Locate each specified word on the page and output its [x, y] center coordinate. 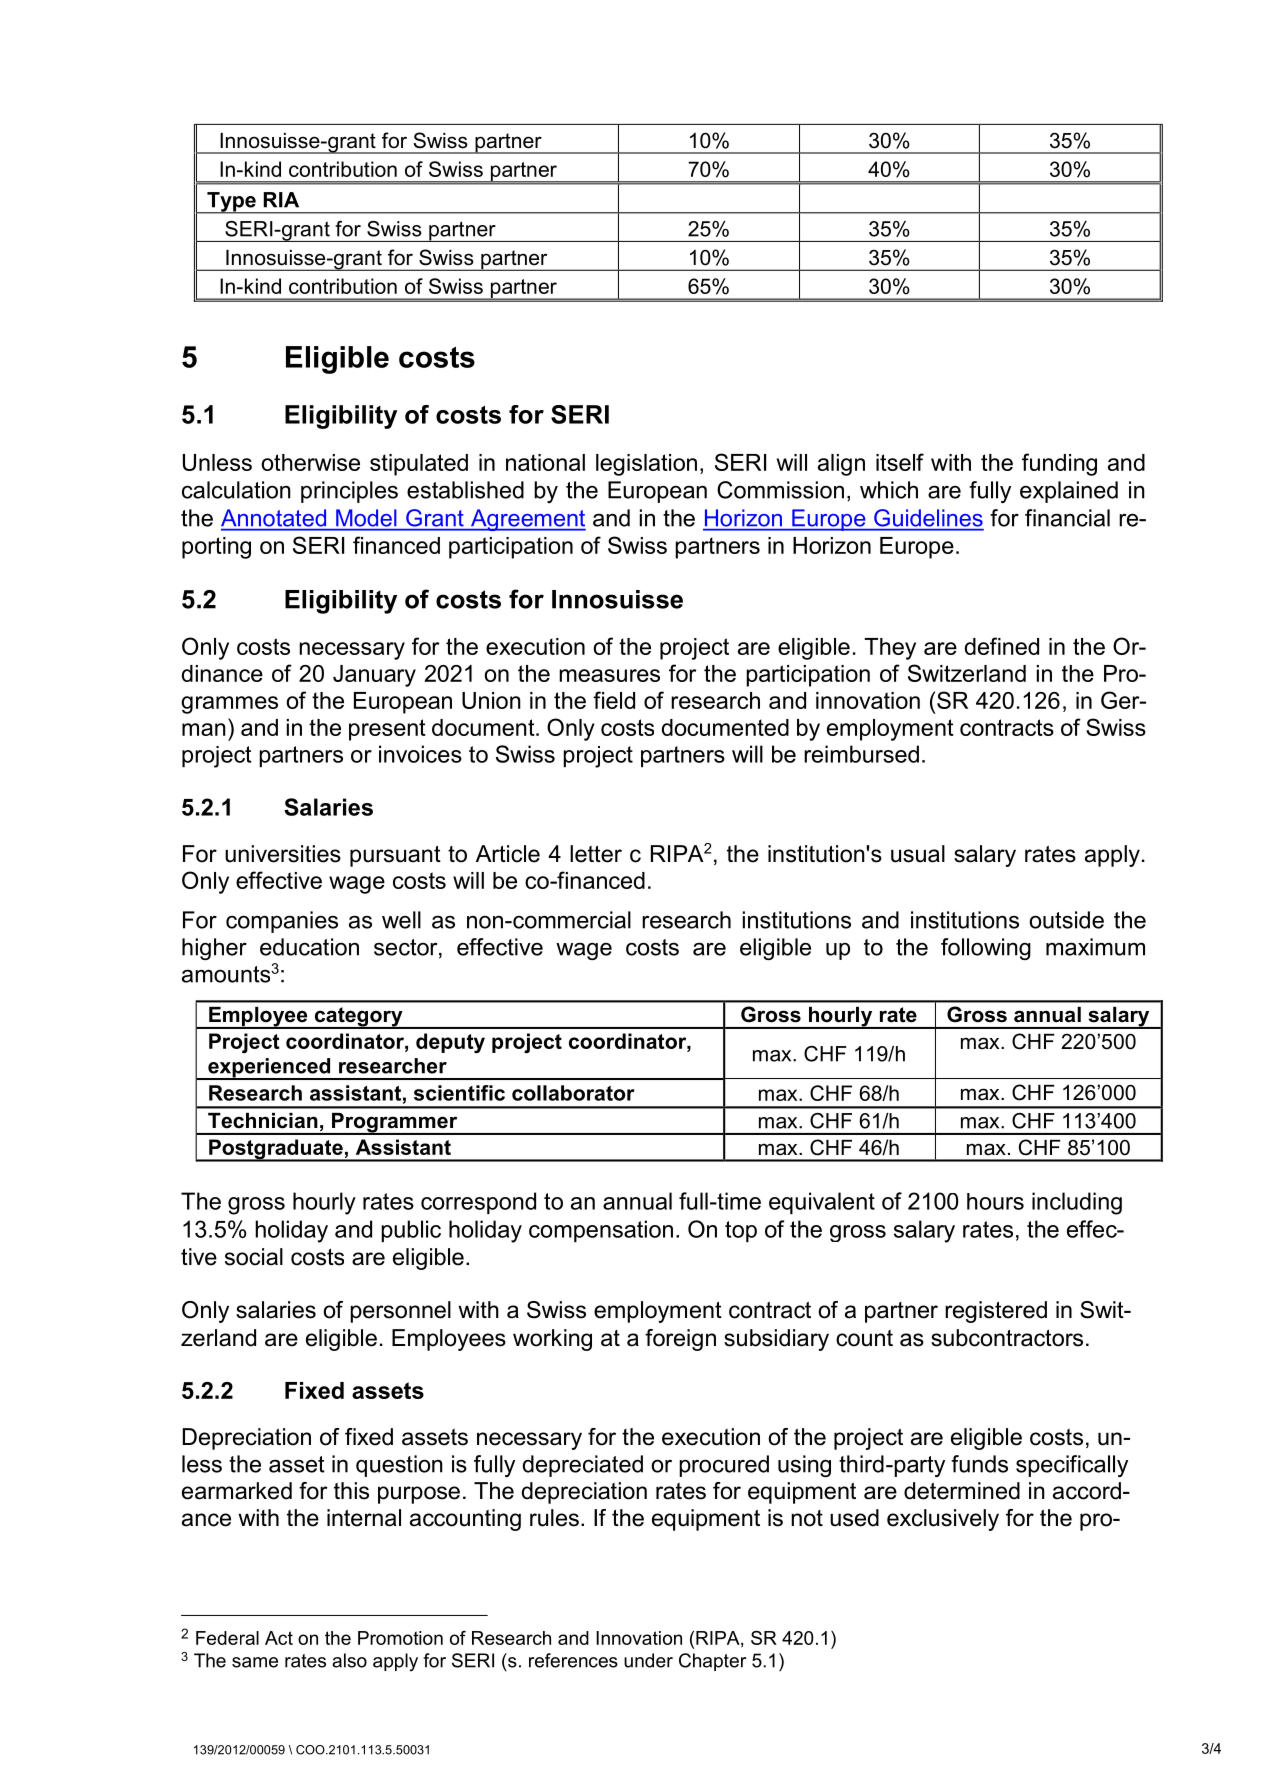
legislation [646, 465]
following [986, 949]
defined [1002, 646]
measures [609, 675]
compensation [601, 1231]
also [349, 1660]
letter [596, 854]
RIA [281, 200]
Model [366, 517]
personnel [400, 1312]
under [648, 1660]
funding [1059, 464]
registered [996, 1312]
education [309, 947]
